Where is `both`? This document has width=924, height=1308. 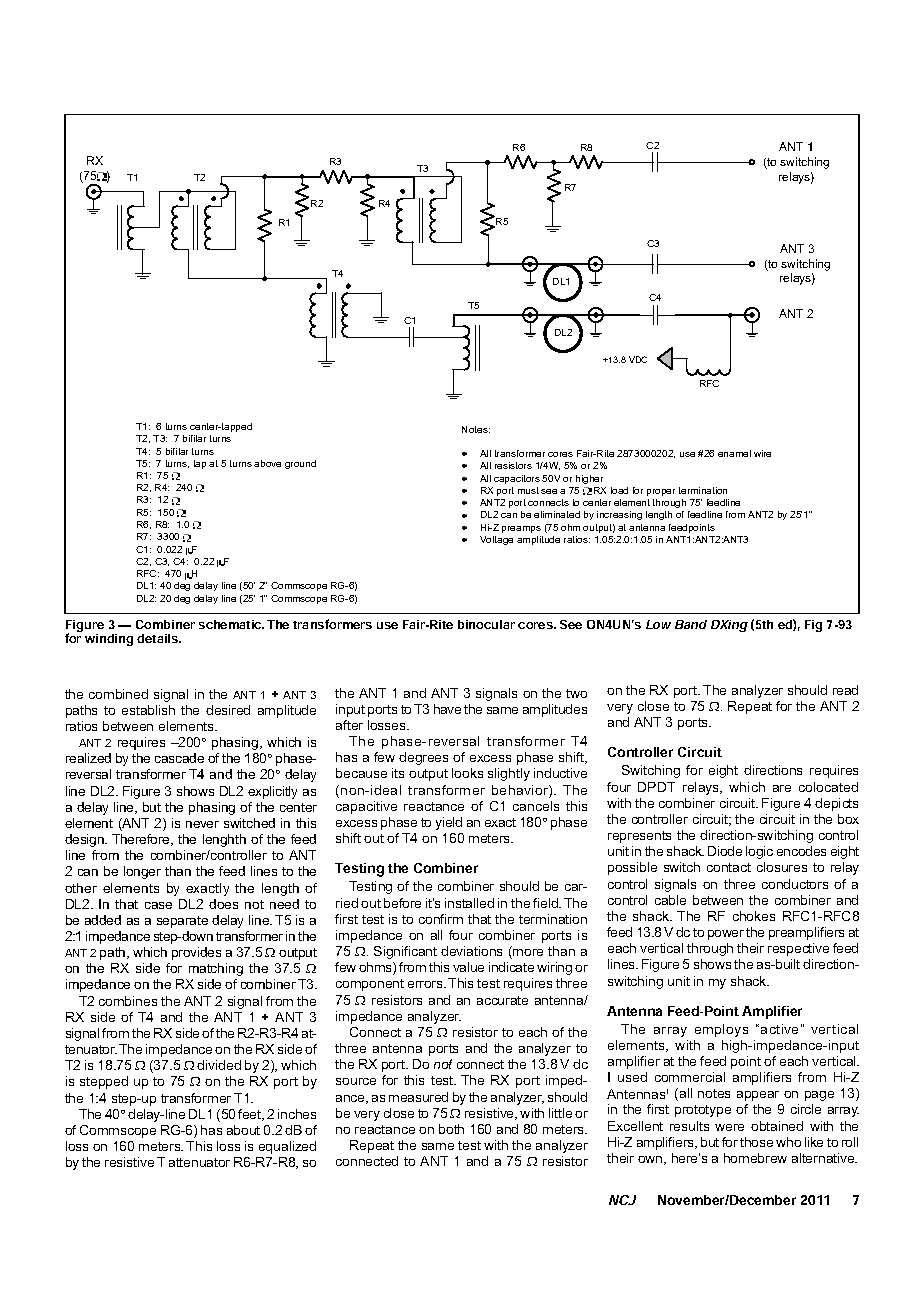 both is located at coordinates (451, 1129).
